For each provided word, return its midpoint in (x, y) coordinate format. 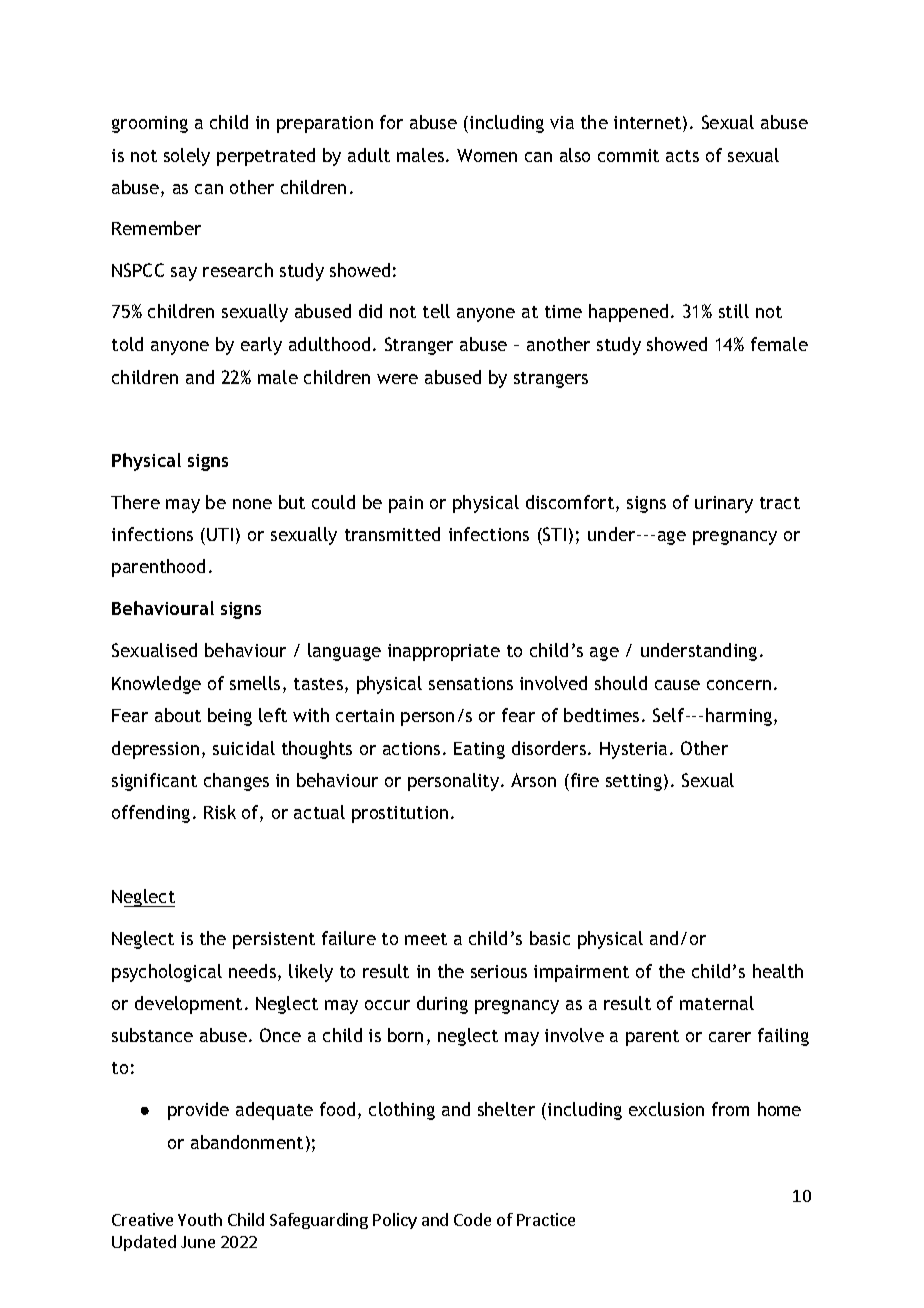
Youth (200, 1219)
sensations (471, 683)
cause (677, 685)
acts (682, 156)
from (730, 1109)
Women (487, 155)
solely (187, 157)
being (230, 717)
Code (472, 1219)
